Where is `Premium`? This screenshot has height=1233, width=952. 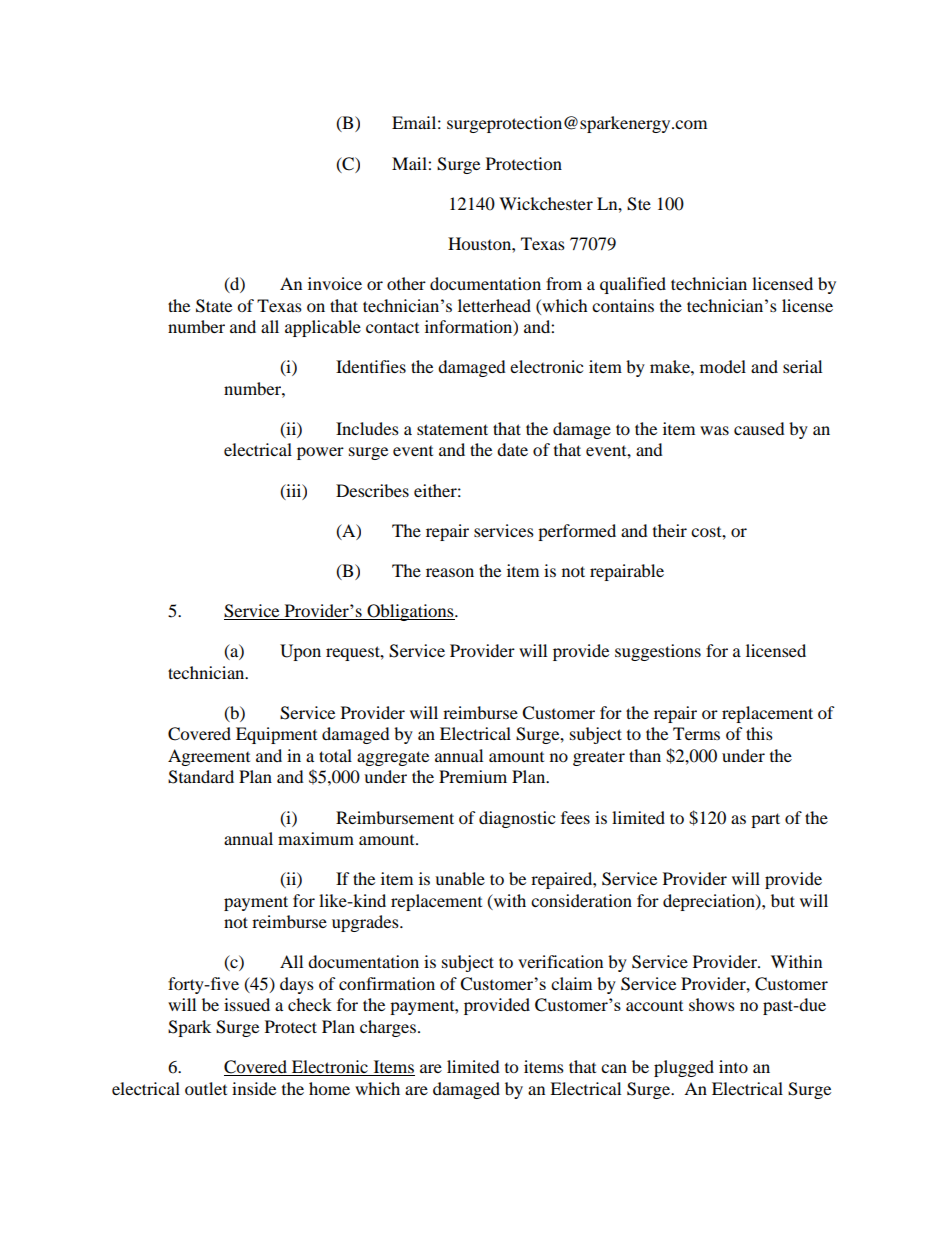 Premium is located at coordinates (473, 776).
